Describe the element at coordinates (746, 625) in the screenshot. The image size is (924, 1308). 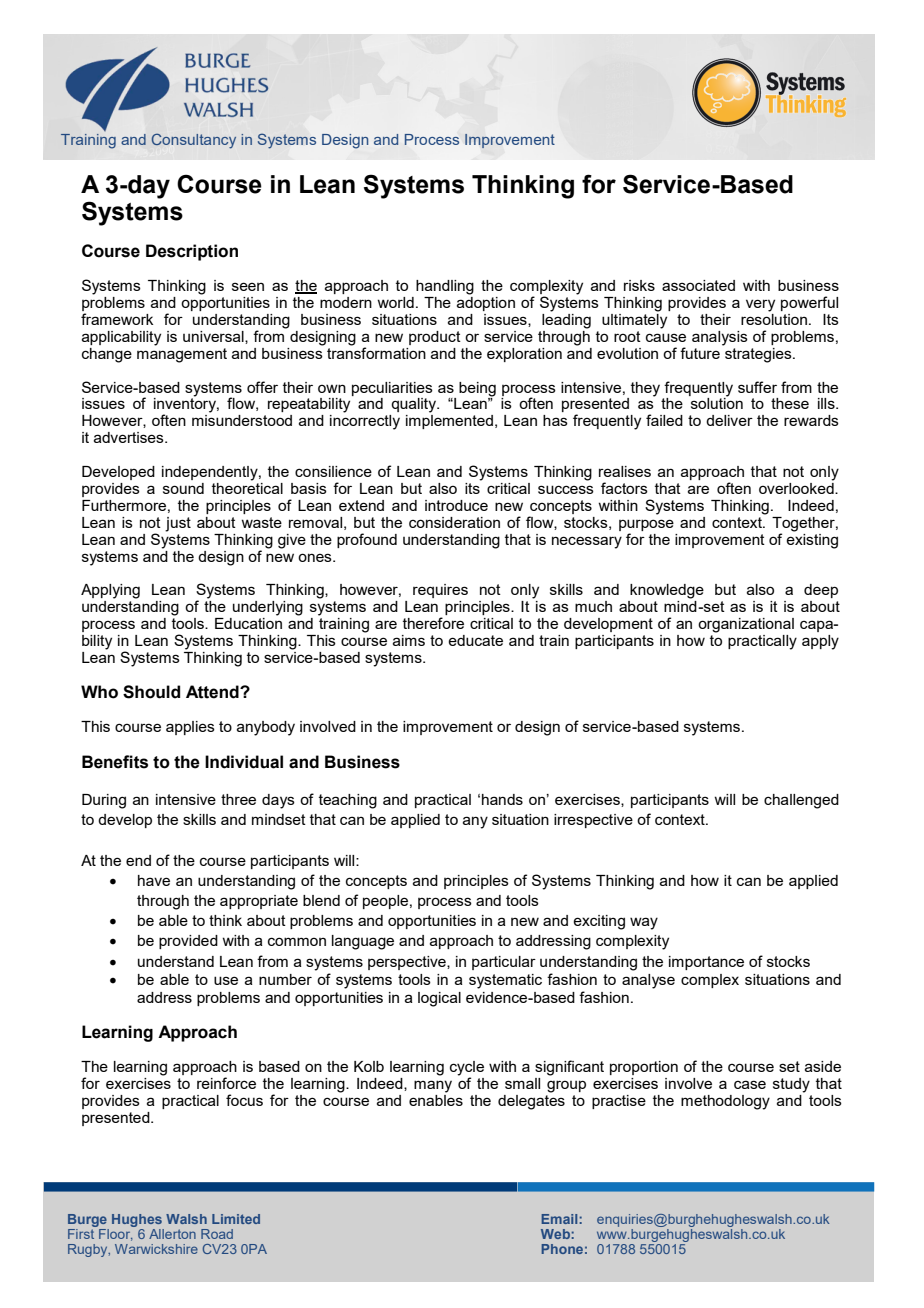
I see `organizational` at that location.
